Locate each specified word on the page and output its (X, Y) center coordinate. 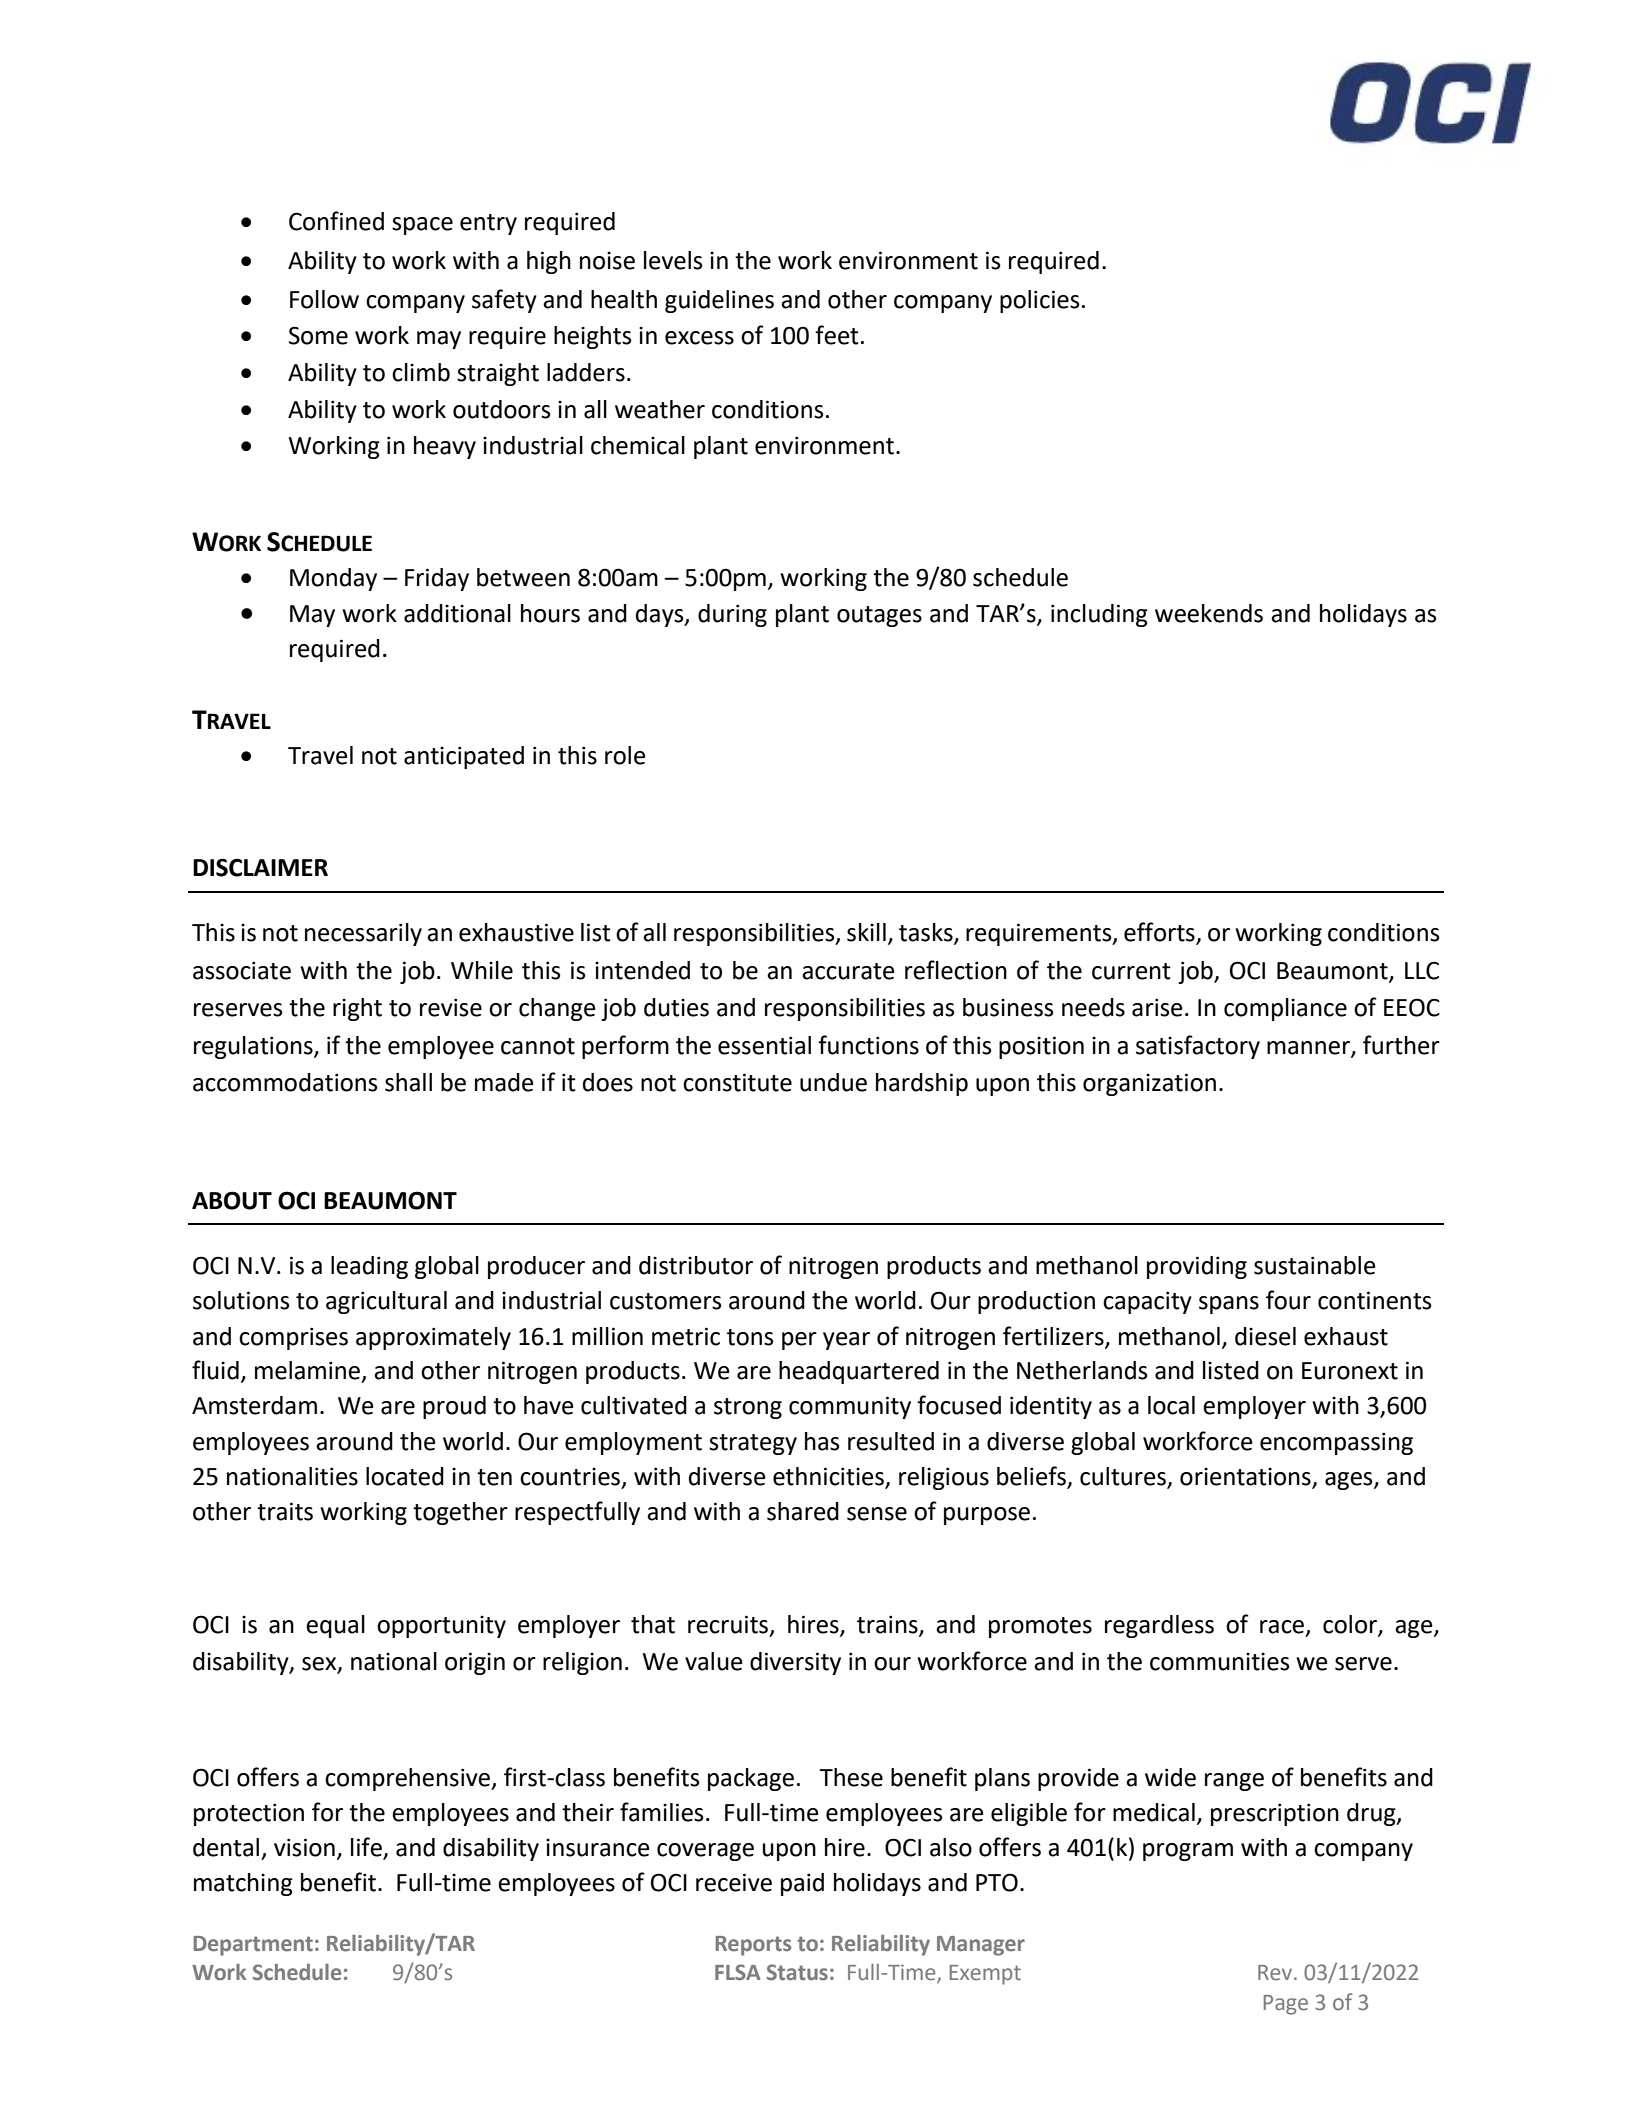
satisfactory (1198, 1047)
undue (833, 1082)
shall (408, 1082)
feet (837, 335)
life (367, 1848)
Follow (324, 299)
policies (1040, 301)
